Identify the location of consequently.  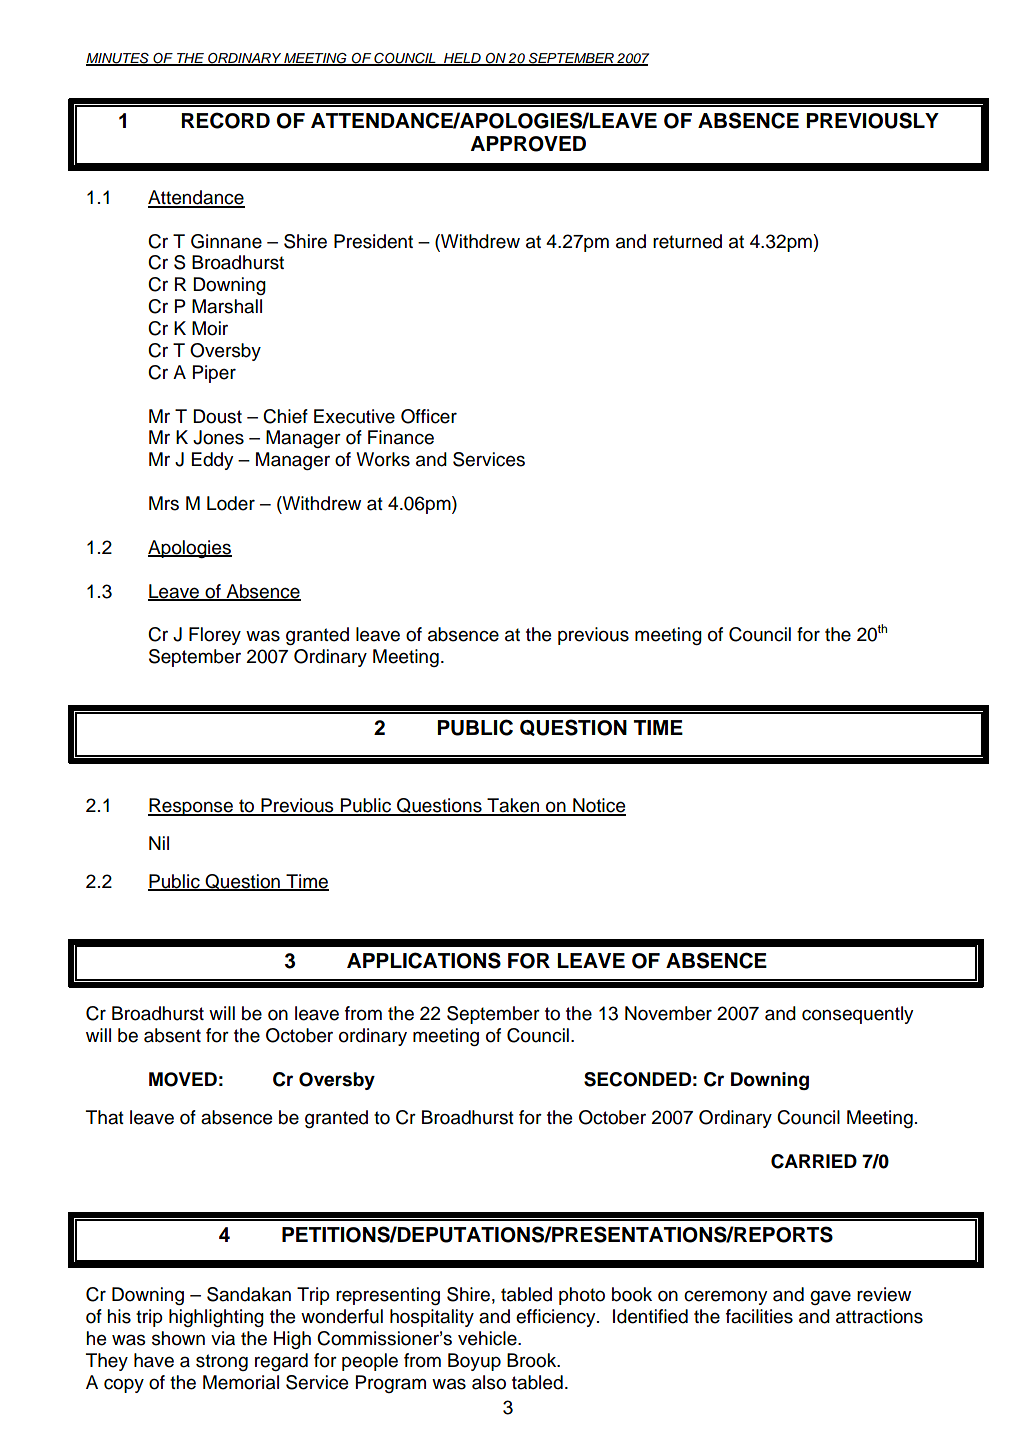
(858, 1015).
